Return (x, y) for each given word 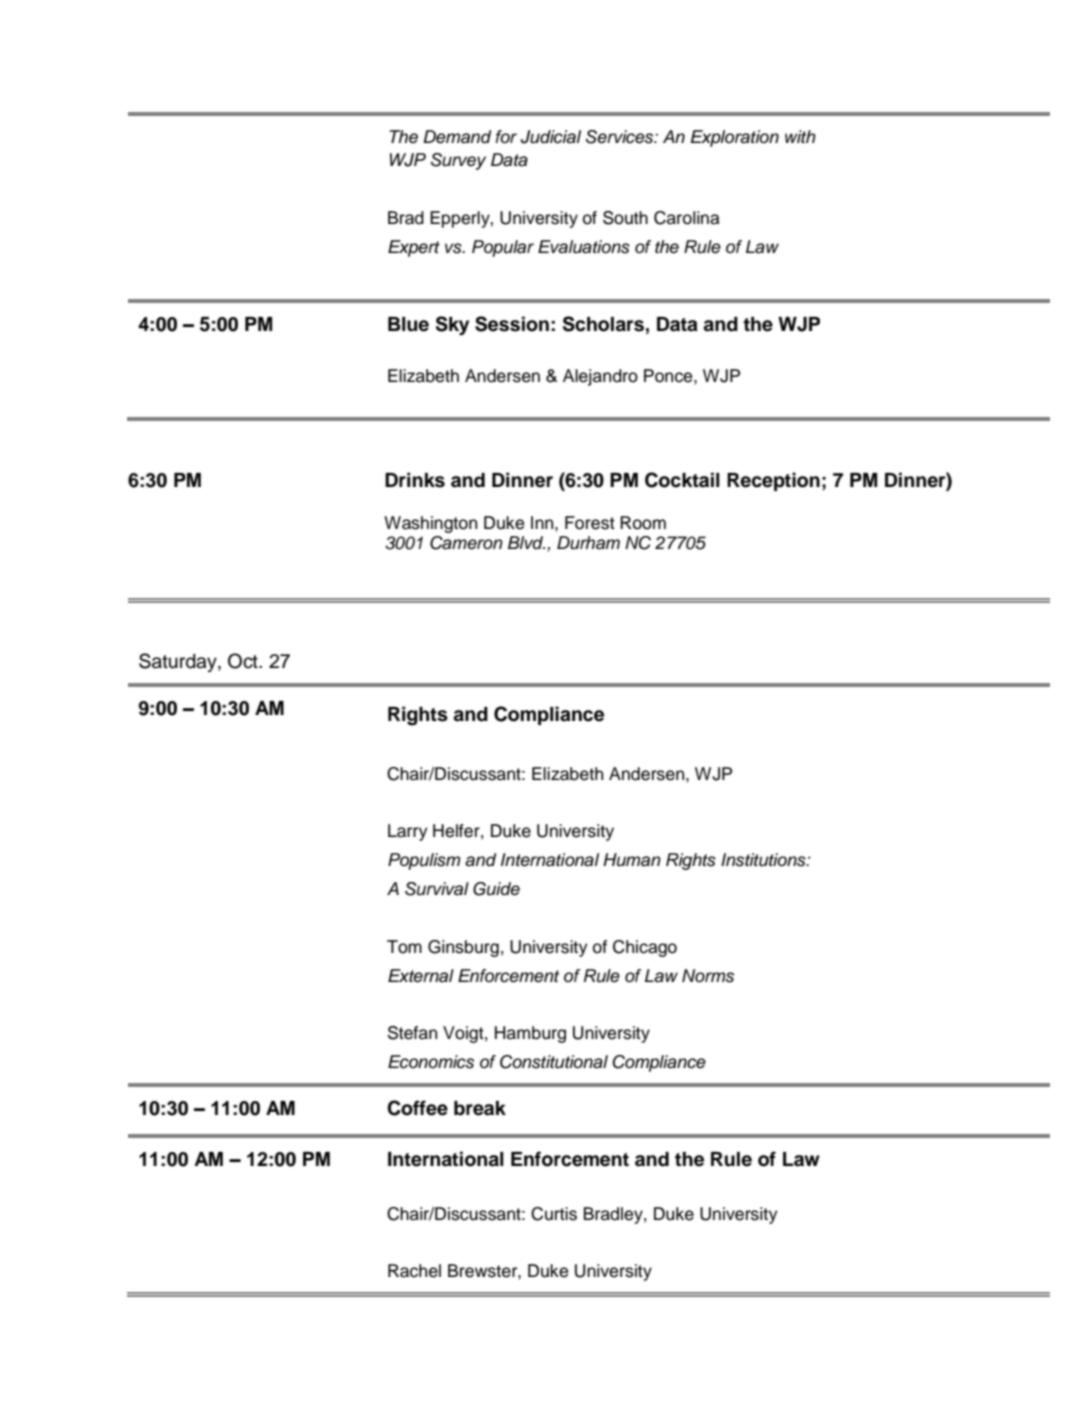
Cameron (466, 543)
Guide (496, 889)
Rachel (414, 1271)
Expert (414, 248)
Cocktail (682, 480)
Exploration (735, 138)
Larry (407, 832)
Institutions (764, 860)
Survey (458, 161)
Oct (244, 661)
